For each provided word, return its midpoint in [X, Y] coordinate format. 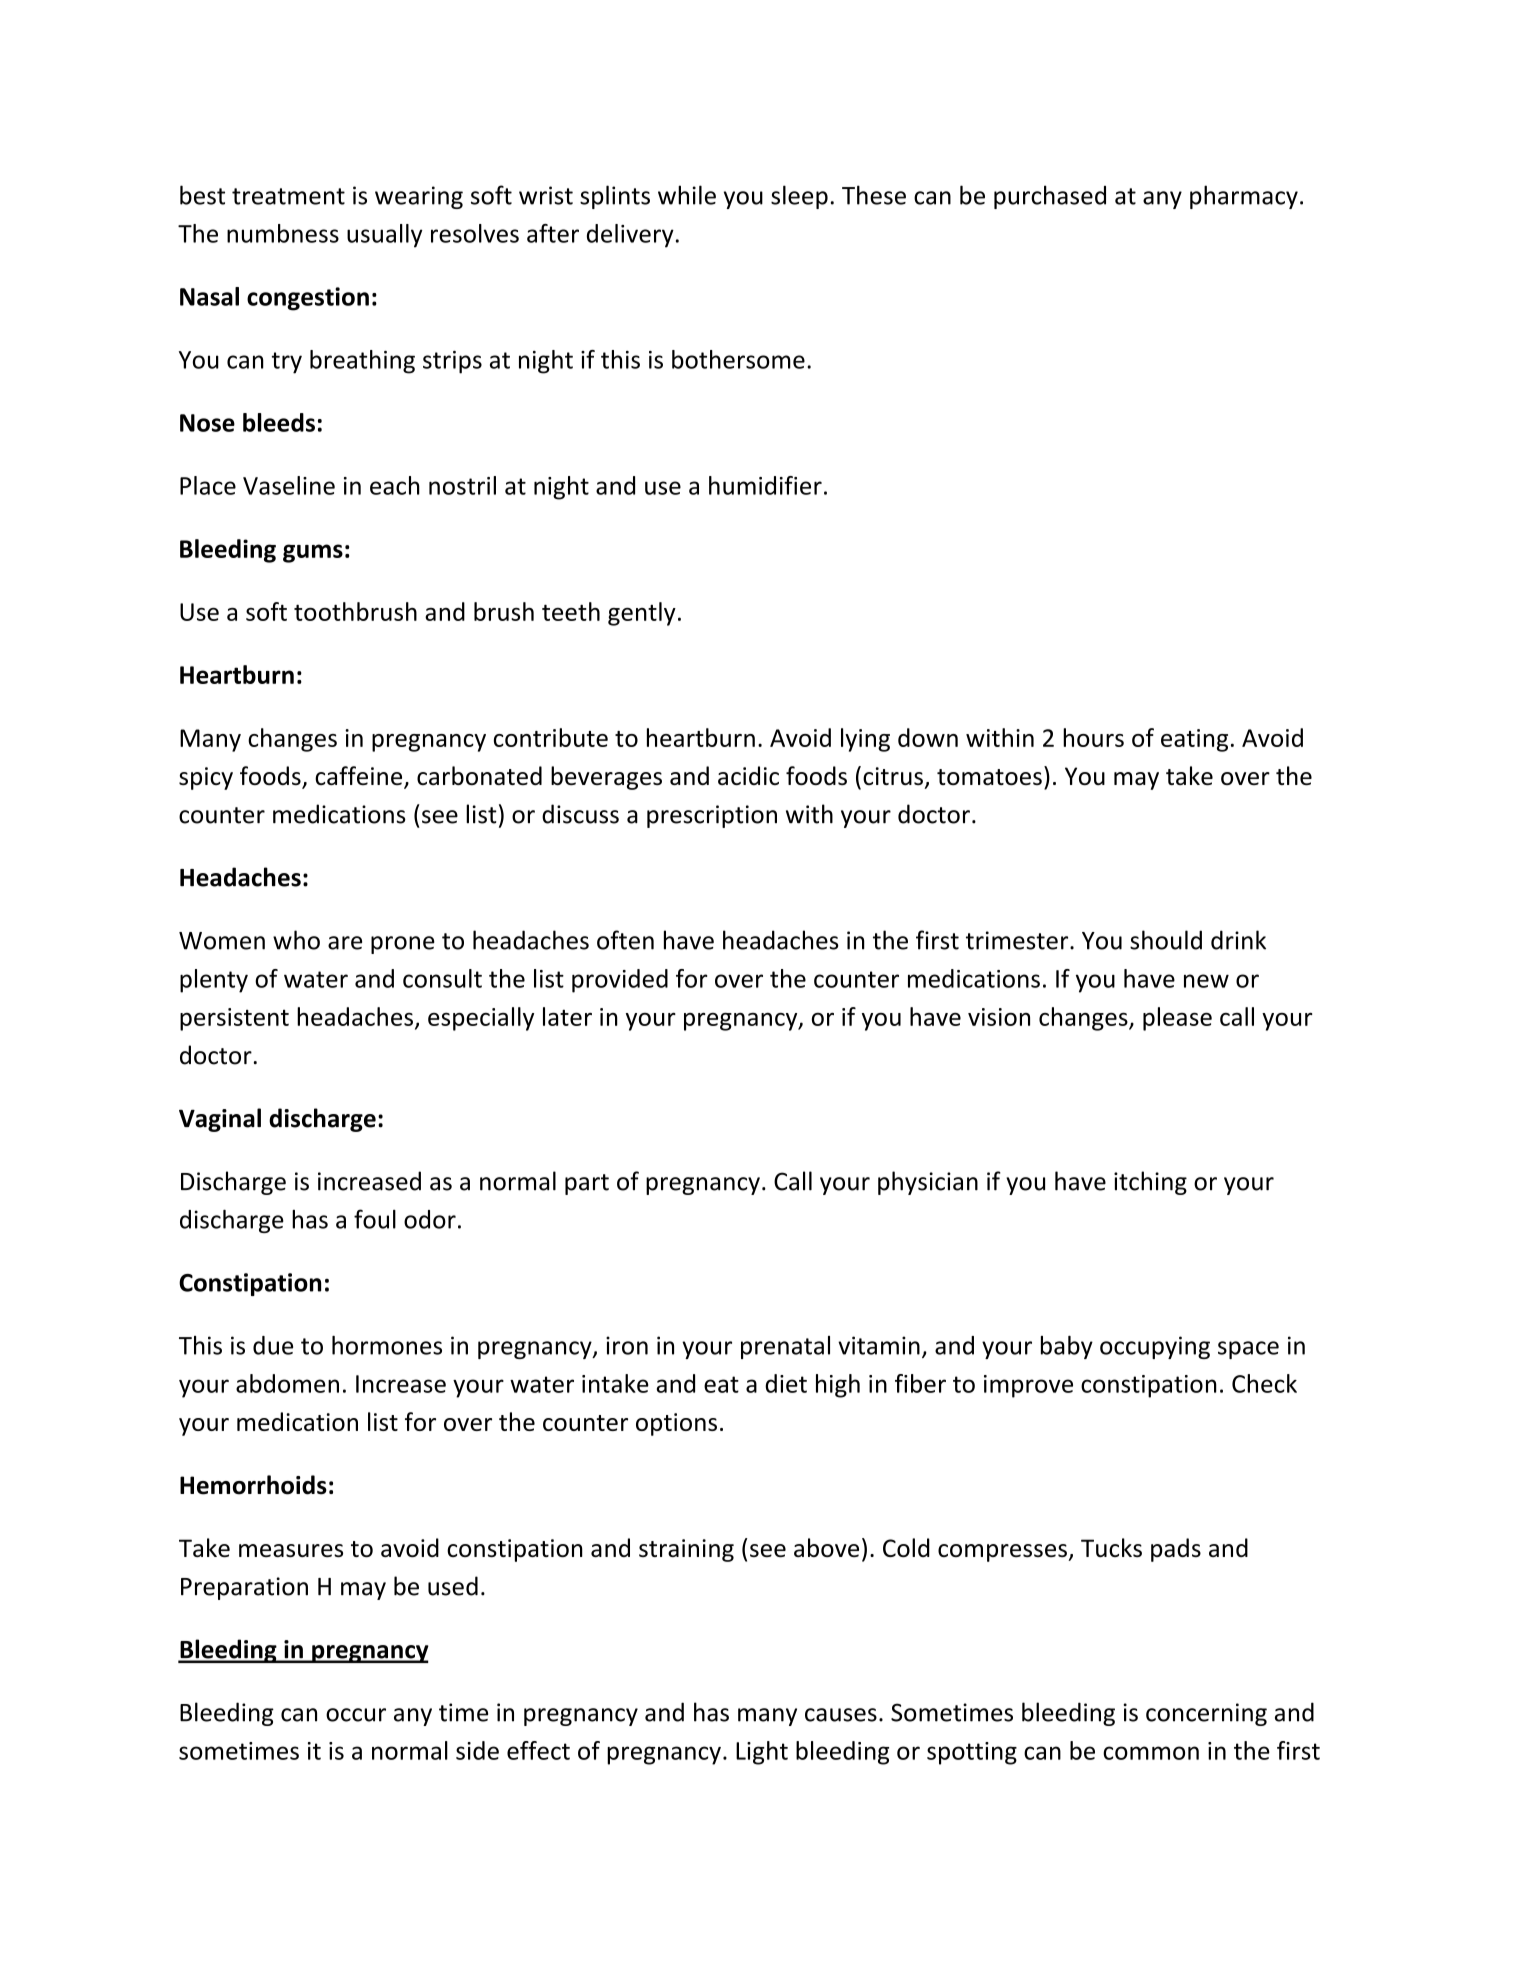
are [345, 943]
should [1166, 940]
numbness [283, 233]
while [687, 195]
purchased [1050, 197]
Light [762, 1753]
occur [356, 1715]
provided [620, 981]
